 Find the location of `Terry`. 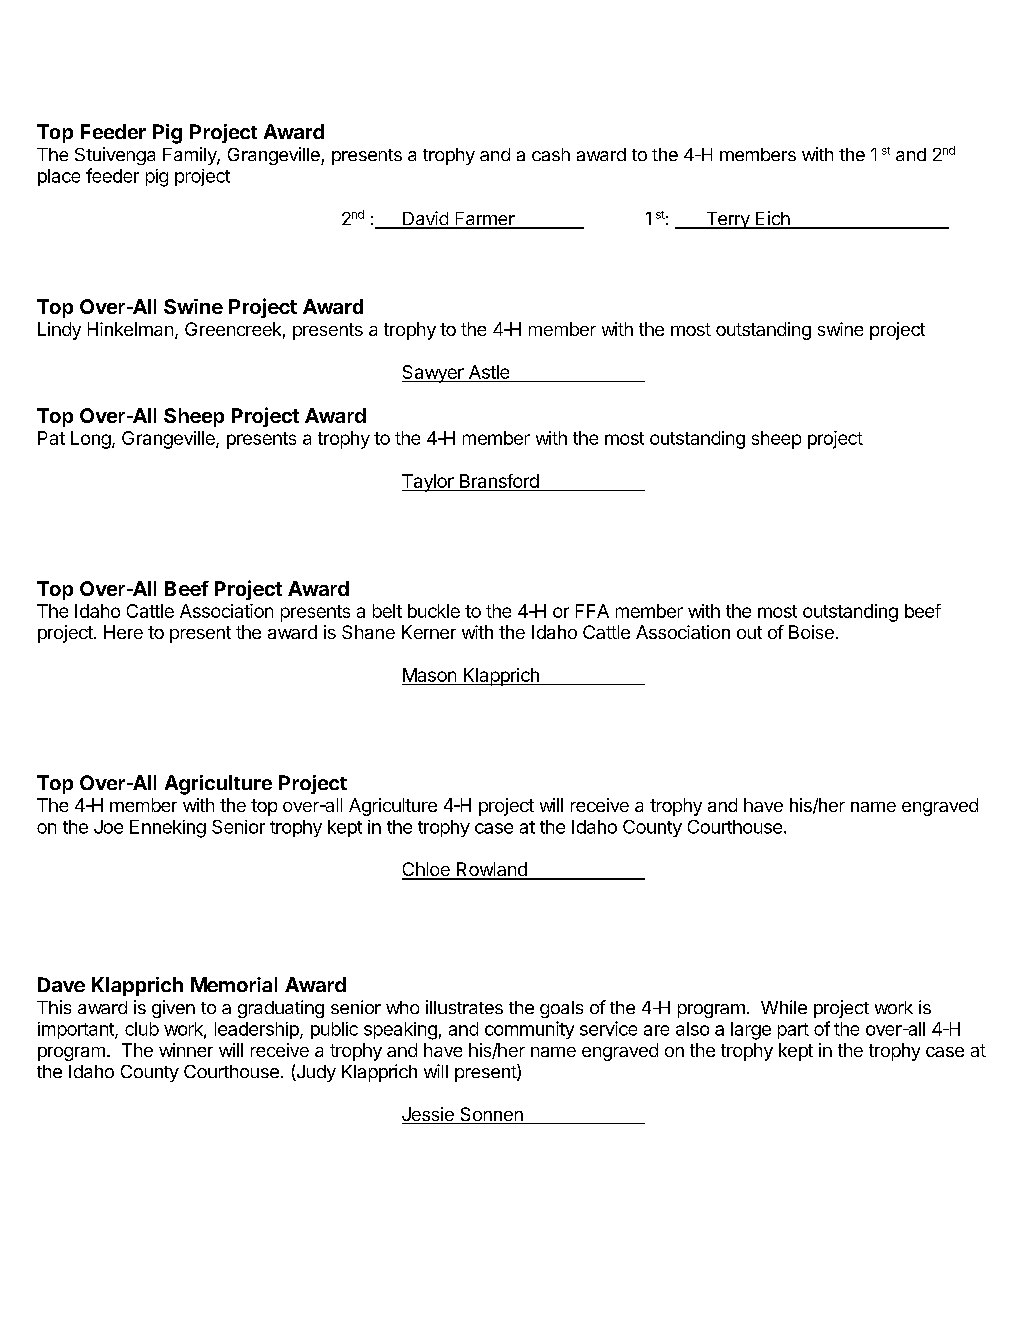

Terry is located at coordinates (727, 220).
